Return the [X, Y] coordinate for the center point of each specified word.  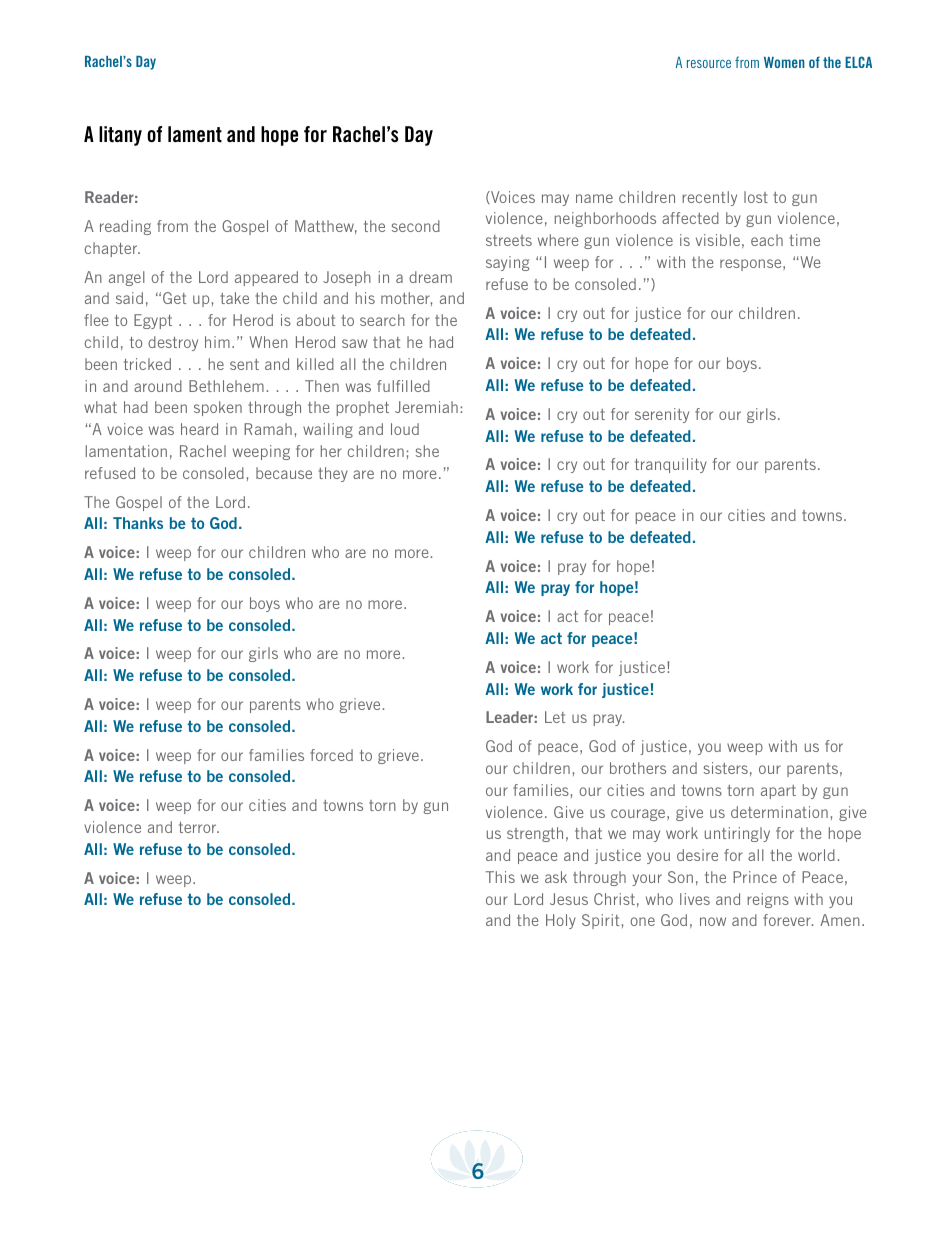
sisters [726, 768]
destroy [173, 343]
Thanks [138, 523]
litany [120, 136]
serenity [662, 415]
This [500, 877]
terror [199, 827]
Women [784, 62]
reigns [768, 900]
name [594, 198]
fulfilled [403, 386]
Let [555, 717]
